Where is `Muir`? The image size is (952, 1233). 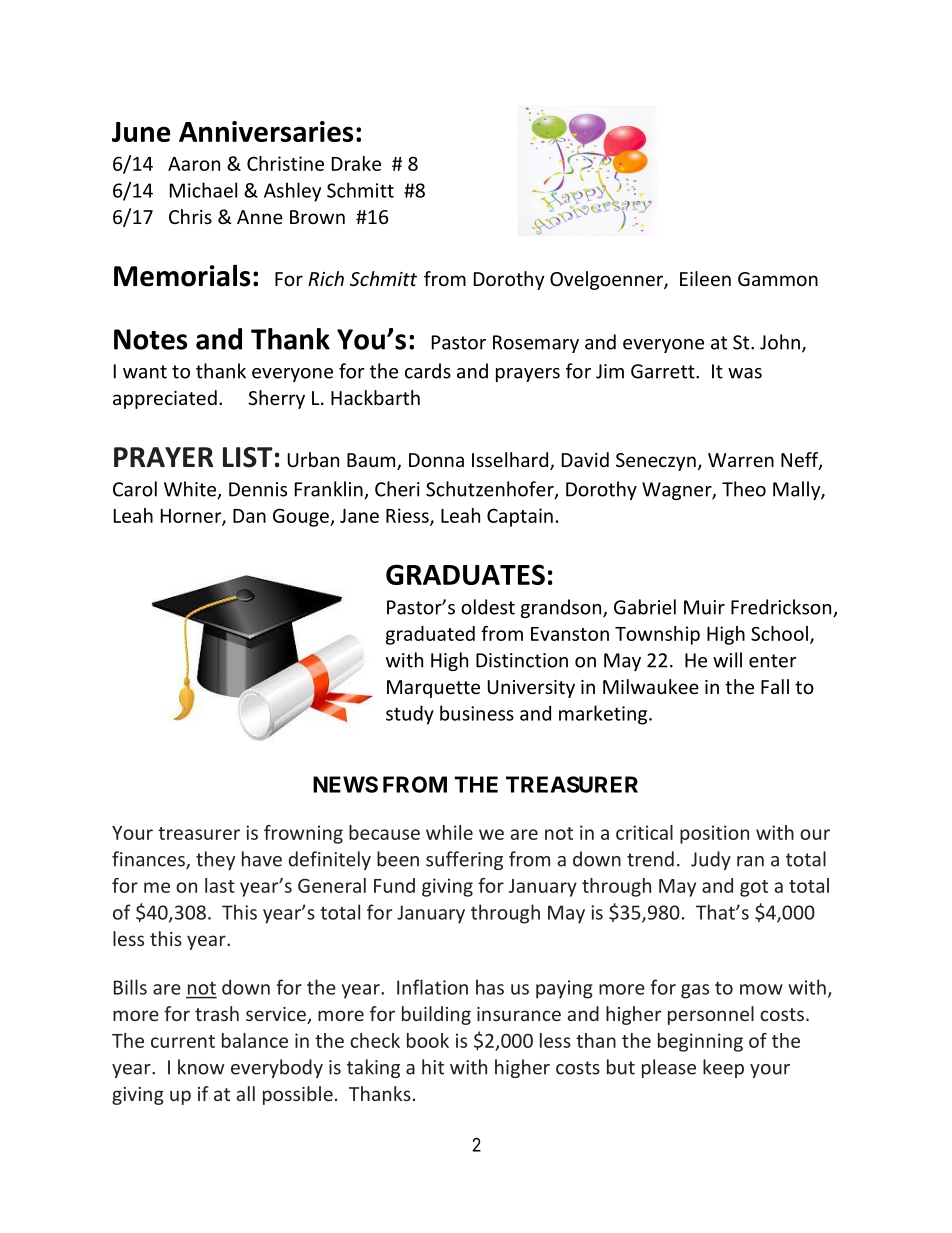
Muir is located at coordinates (704, 607).
